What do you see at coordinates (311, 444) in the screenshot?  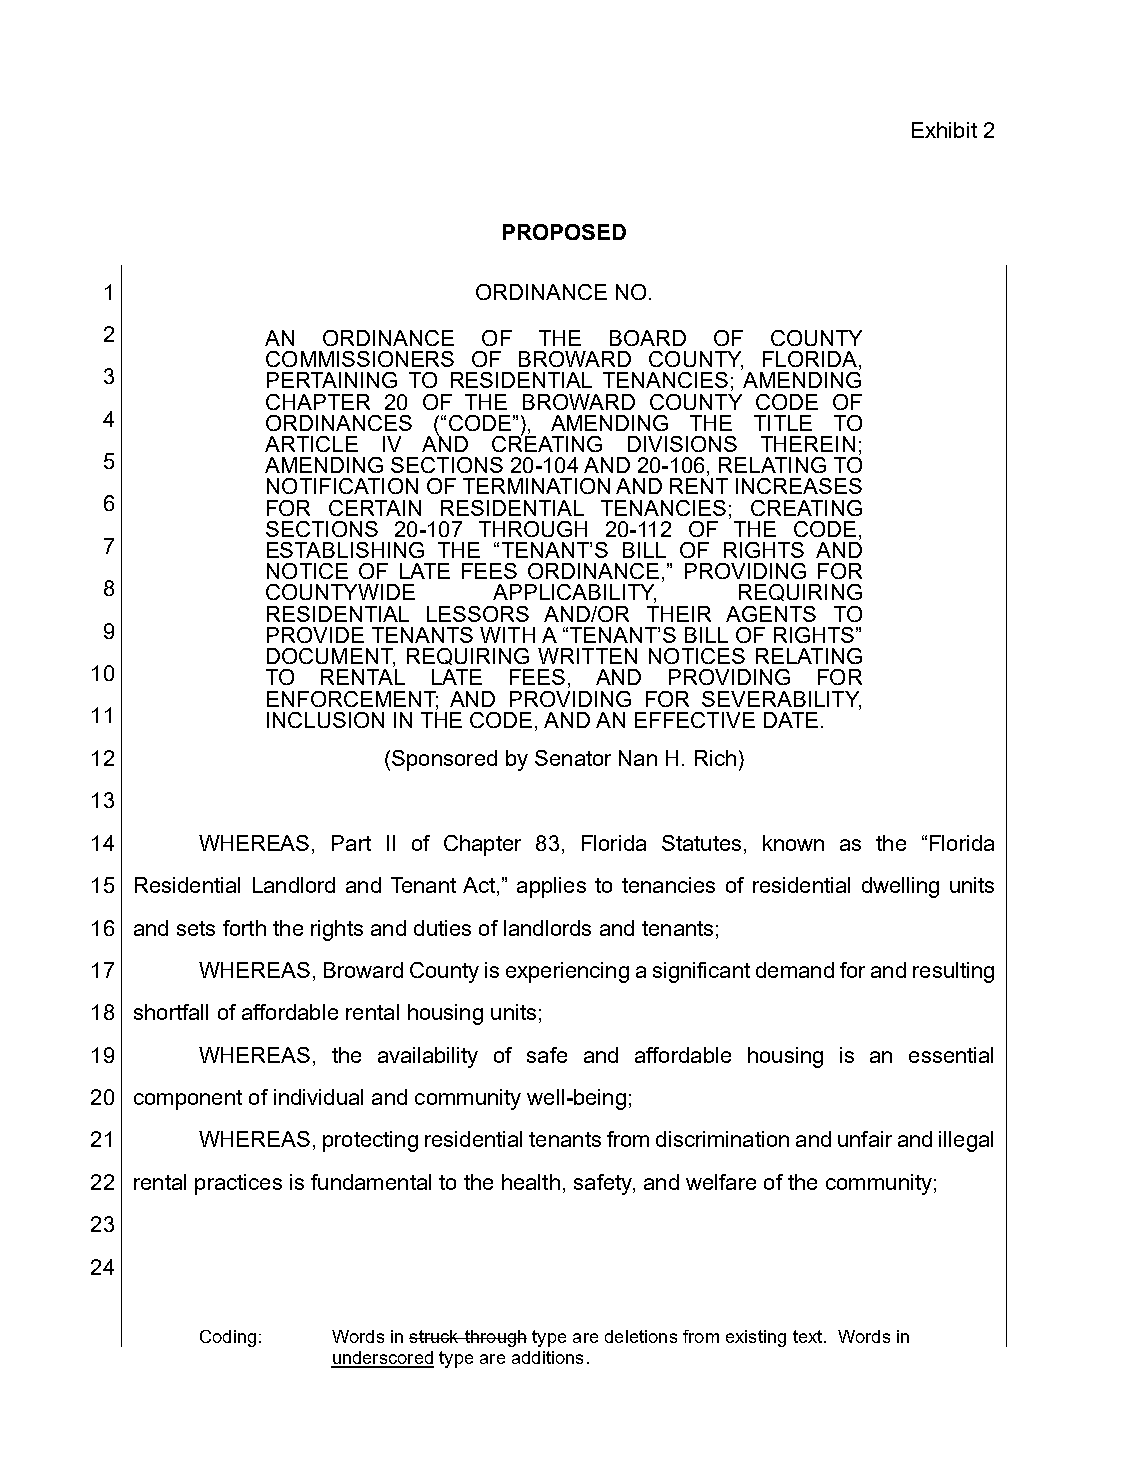 I see `ARTICLE` at bounding box center [311, 444].
